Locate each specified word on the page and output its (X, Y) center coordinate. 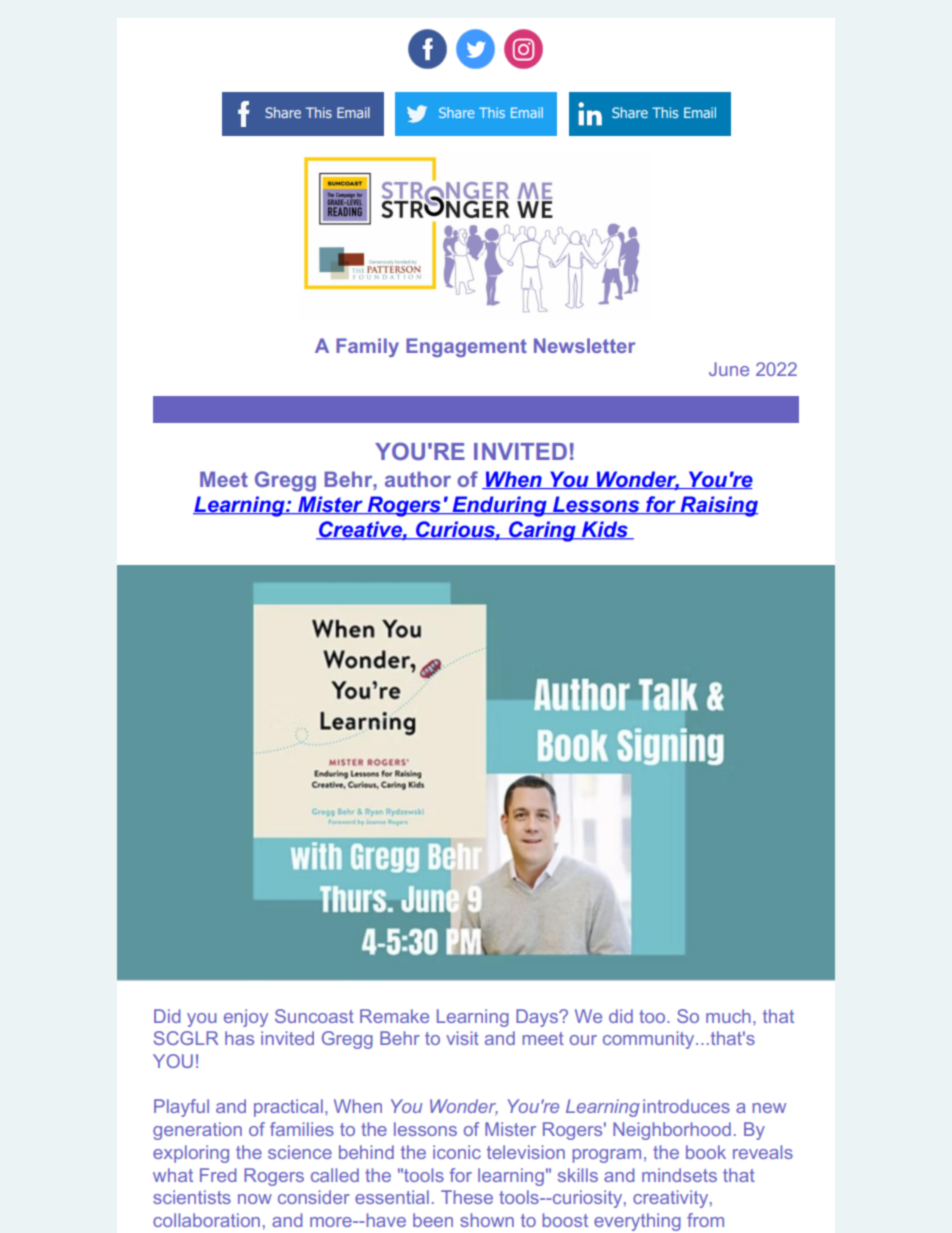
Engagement (466, 347)
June (729, 369)
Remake (394, 1016)
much (728, 1016)
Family (367, 347)
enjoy (246, 1018)
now (255, 1199)
